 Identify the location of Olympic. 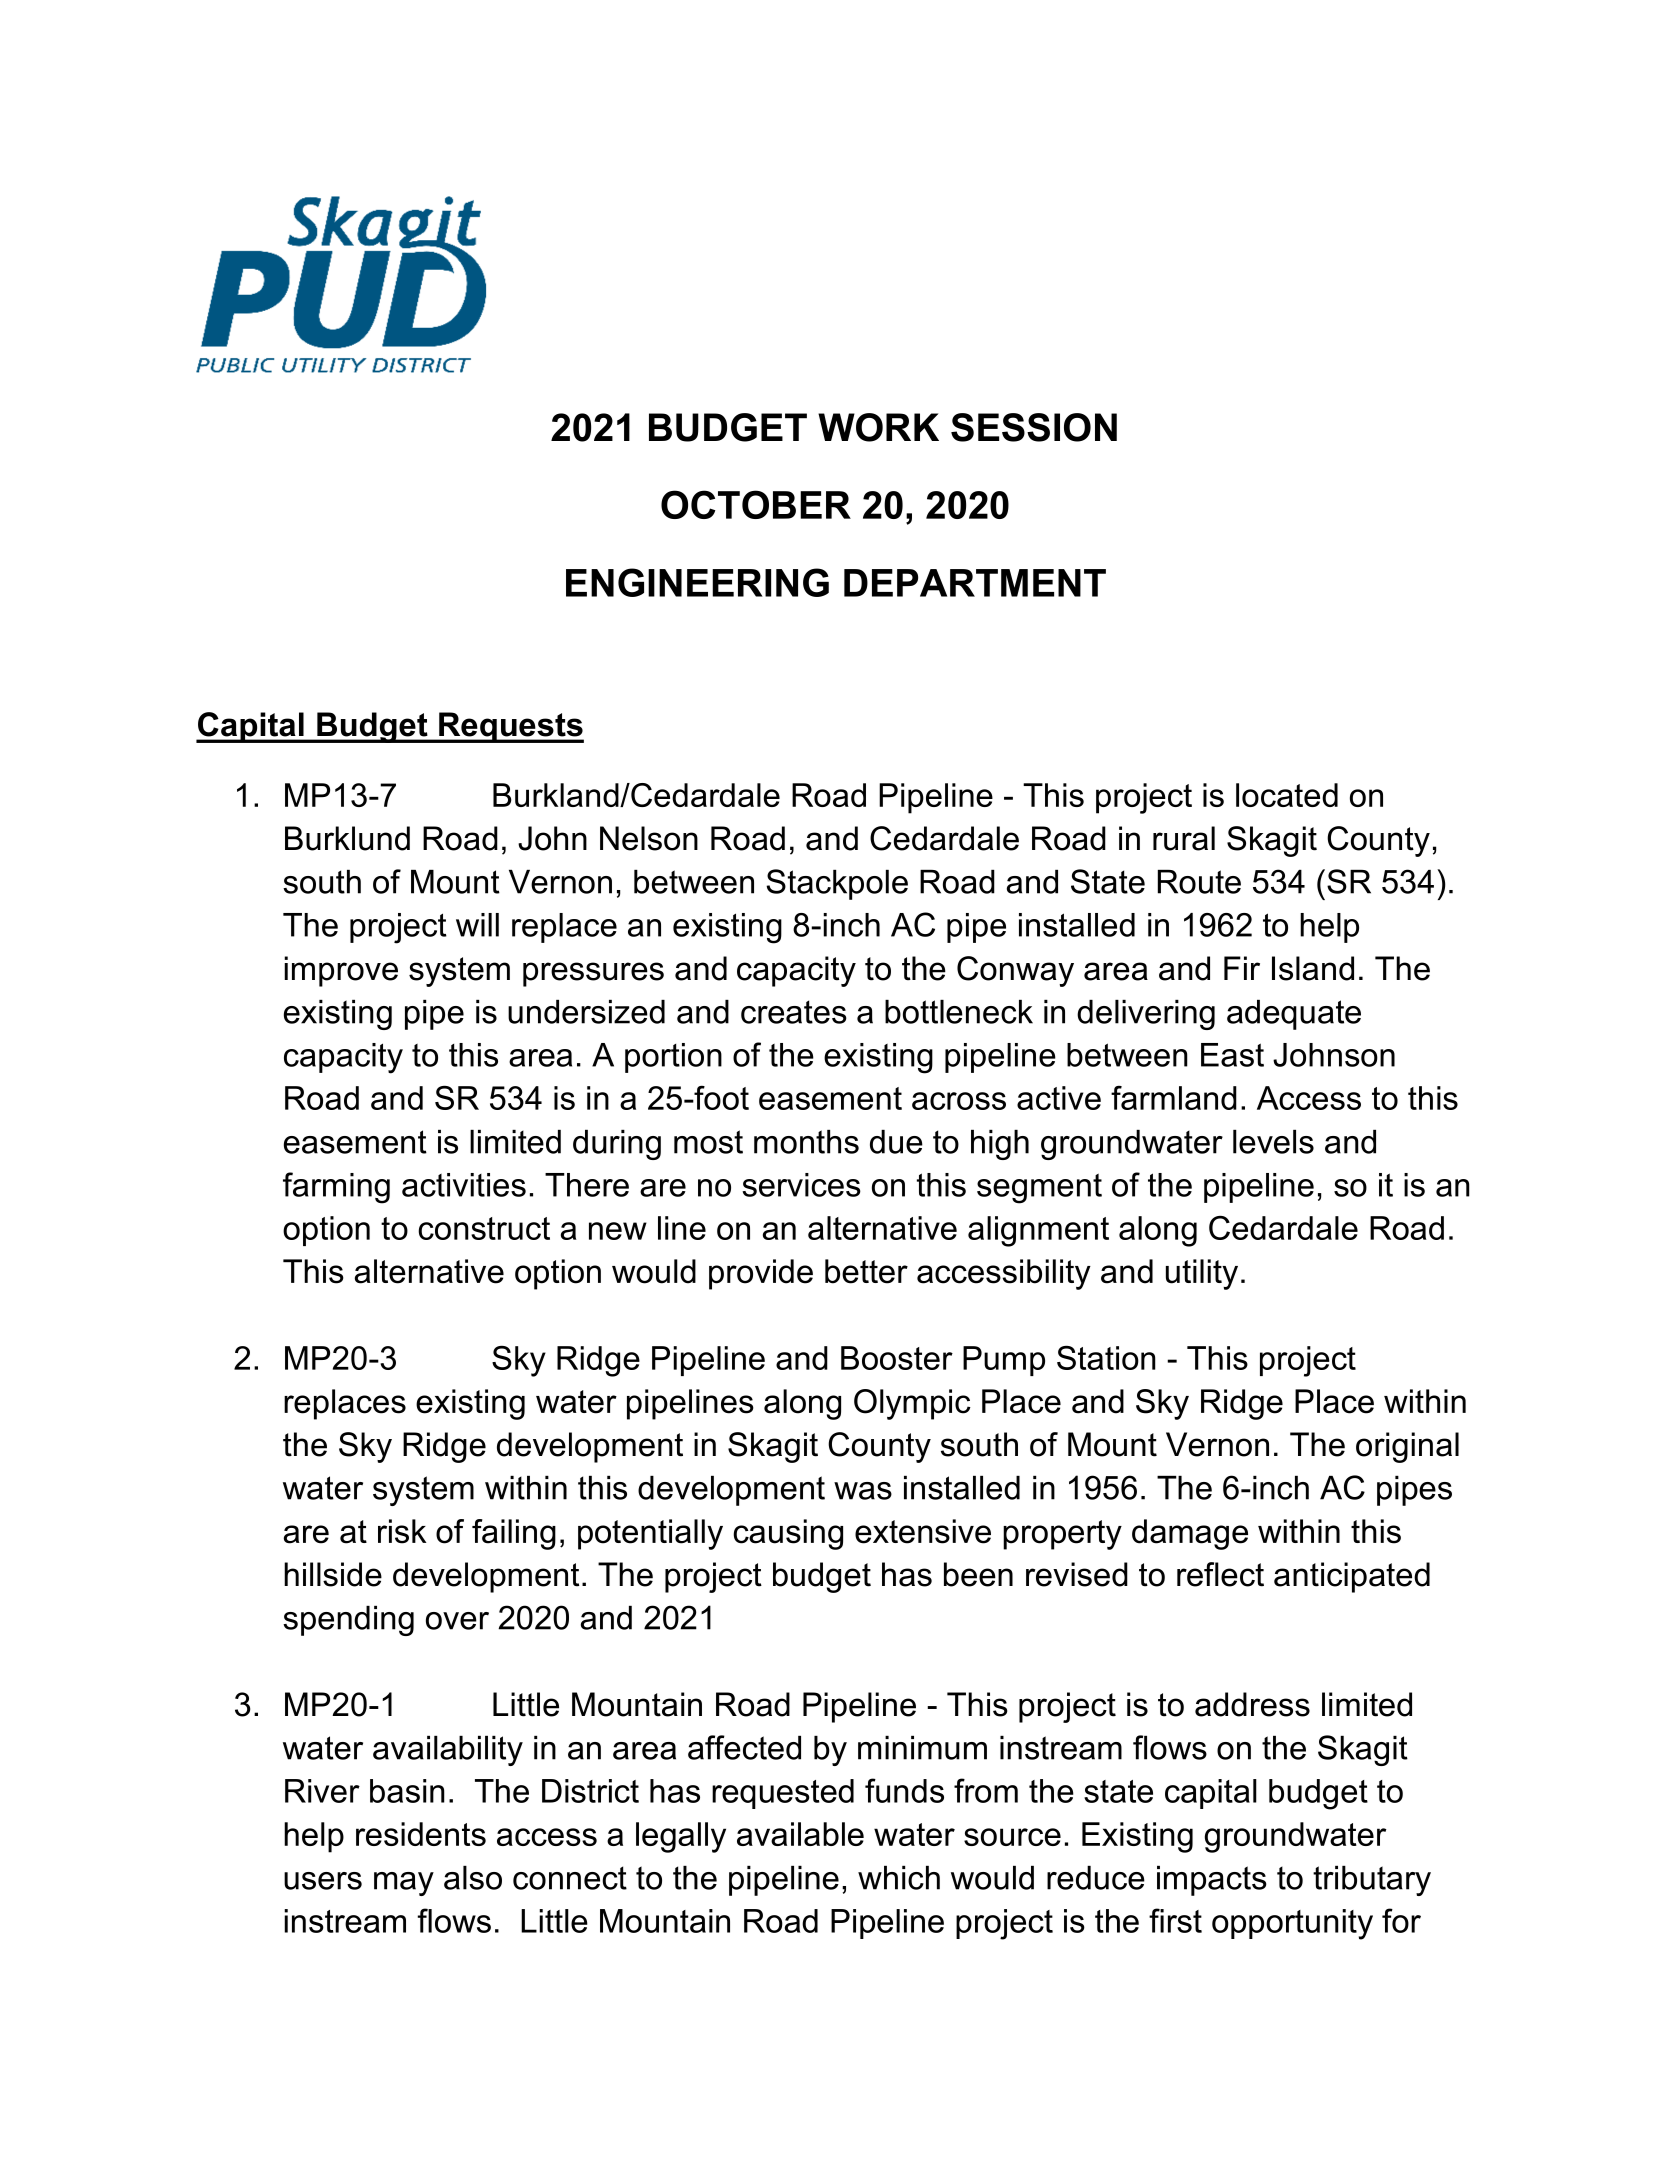
(912, 1404).
